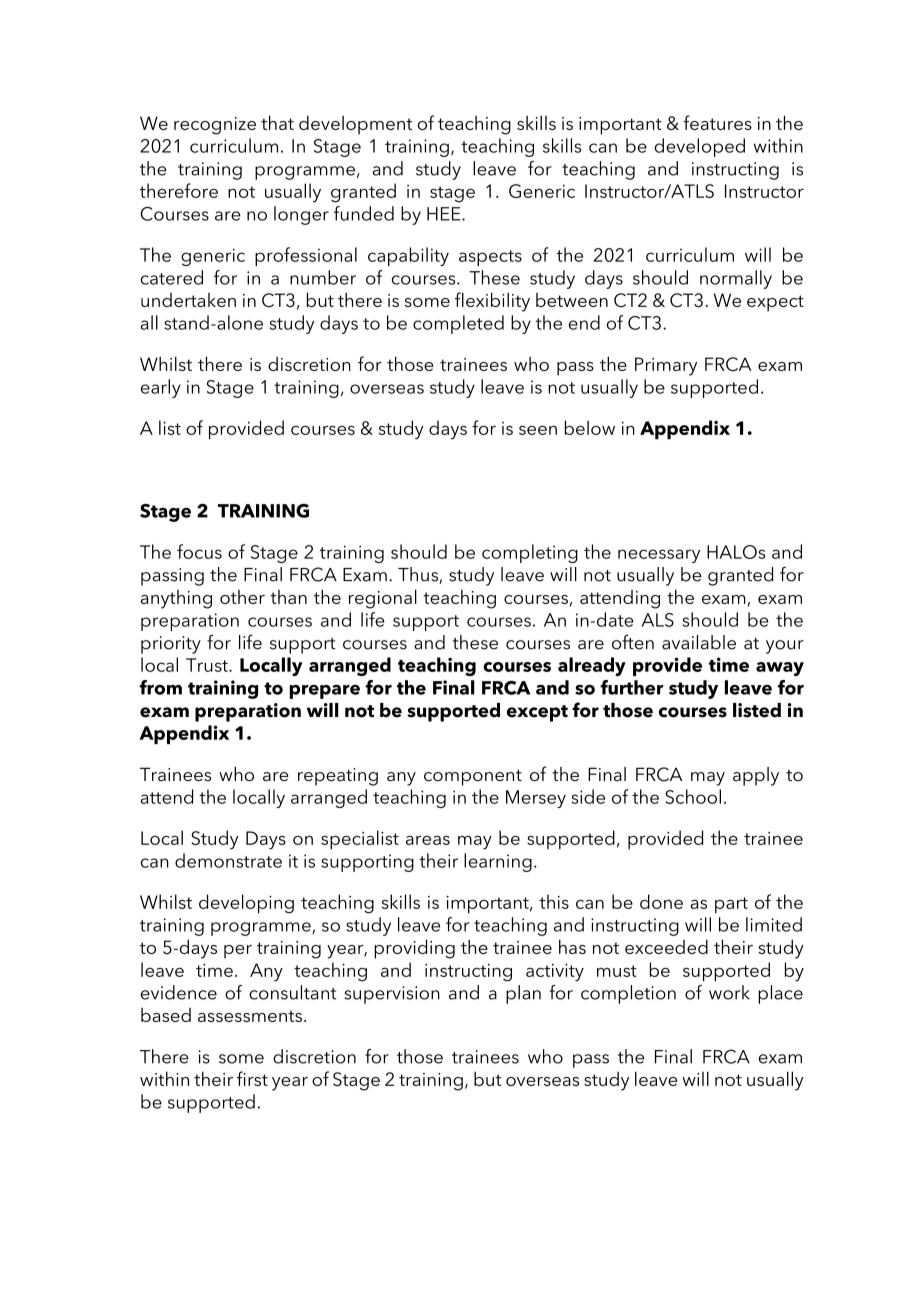  I want to click on apply, so click(756, 776).
